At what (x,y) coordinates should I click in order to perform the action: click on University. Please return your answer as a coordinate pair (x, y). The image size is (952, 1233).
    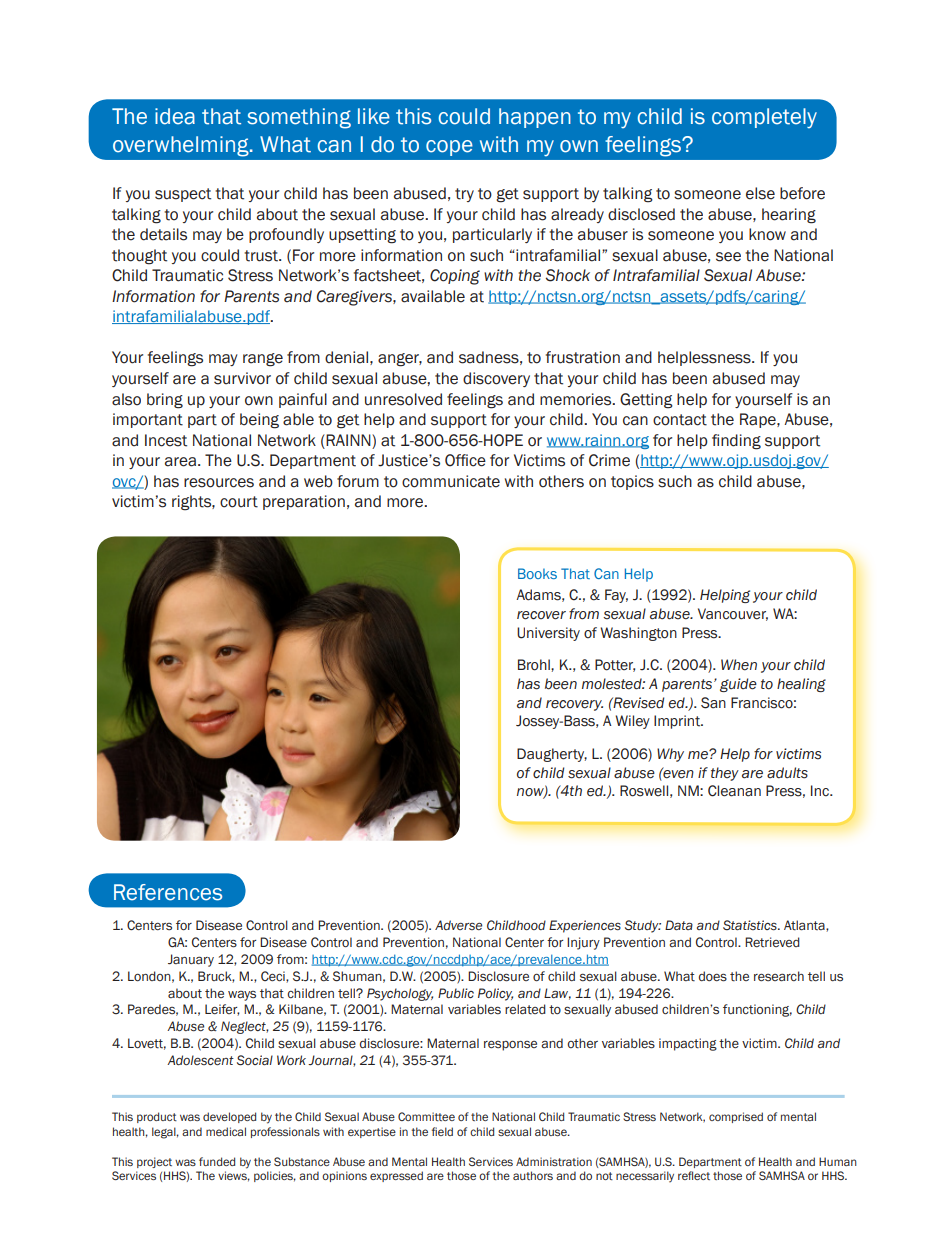
    Looking at the image, I should click on (548, 634).
